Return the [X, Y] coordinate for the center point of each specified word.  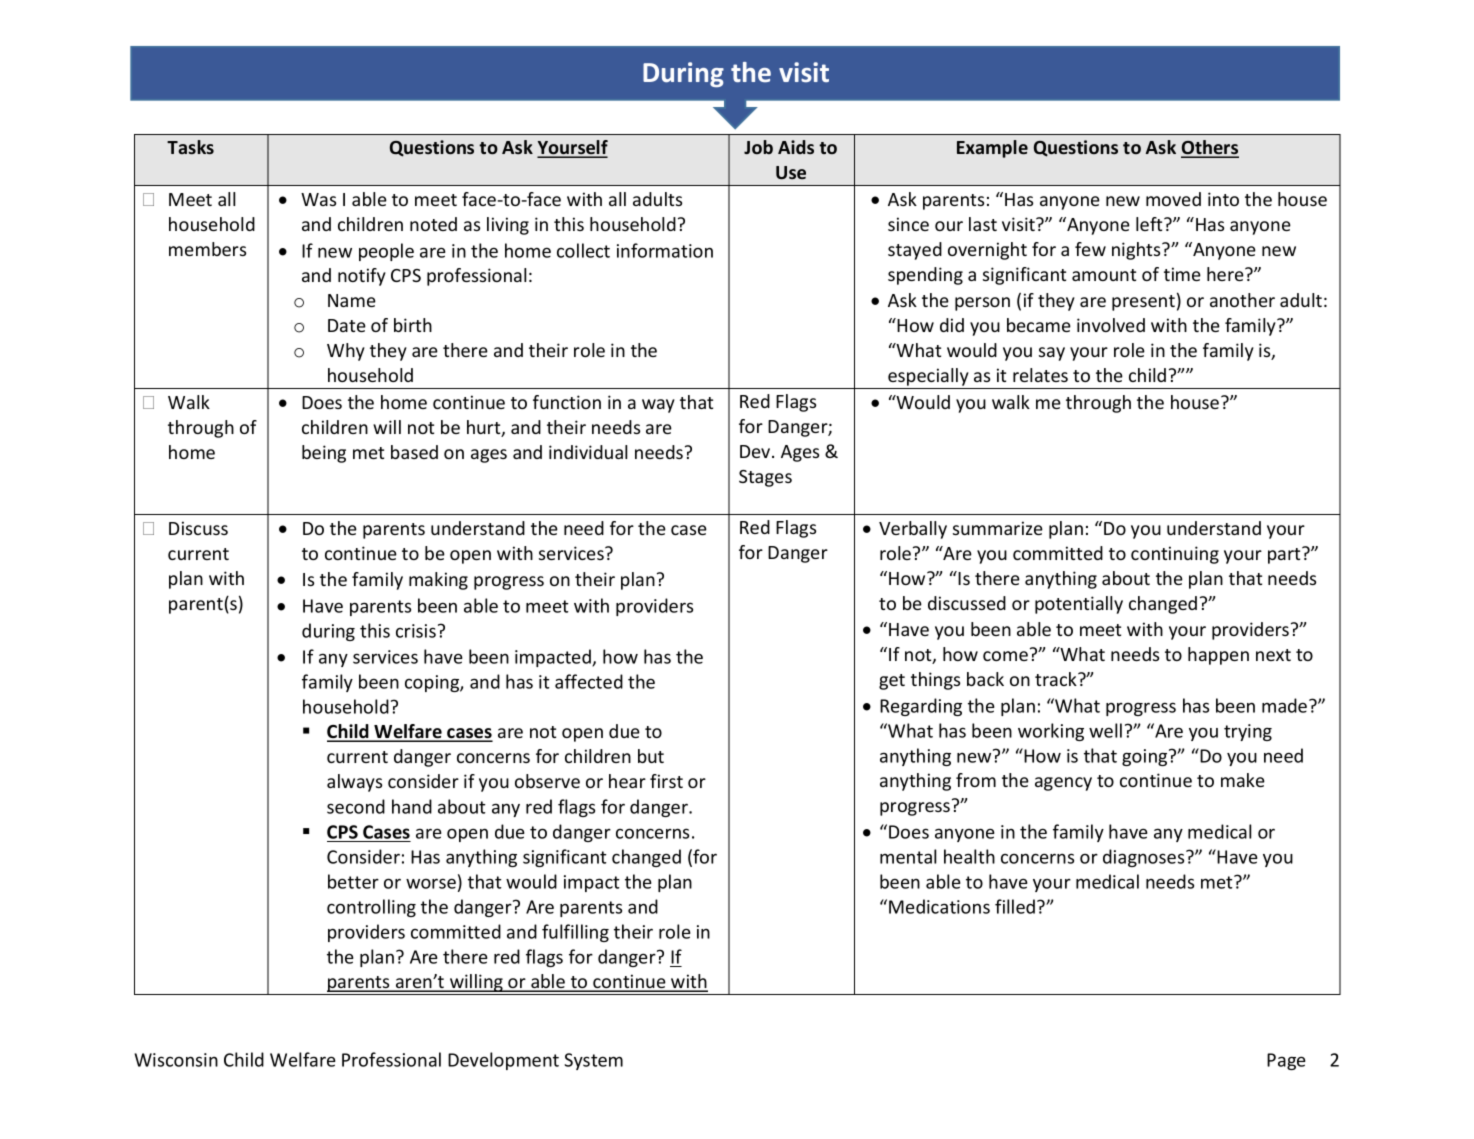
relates [1040, 375]
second [356, 806]
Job [758, 147]
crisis [416, 631]
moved [1173, 199]
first [666, 781]
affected [589, 681]
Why [346, 352]
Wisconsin [176, 1060]
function [567, 402]
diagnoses [1145, 858]
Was [318, 199]
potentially [1079, 605]
